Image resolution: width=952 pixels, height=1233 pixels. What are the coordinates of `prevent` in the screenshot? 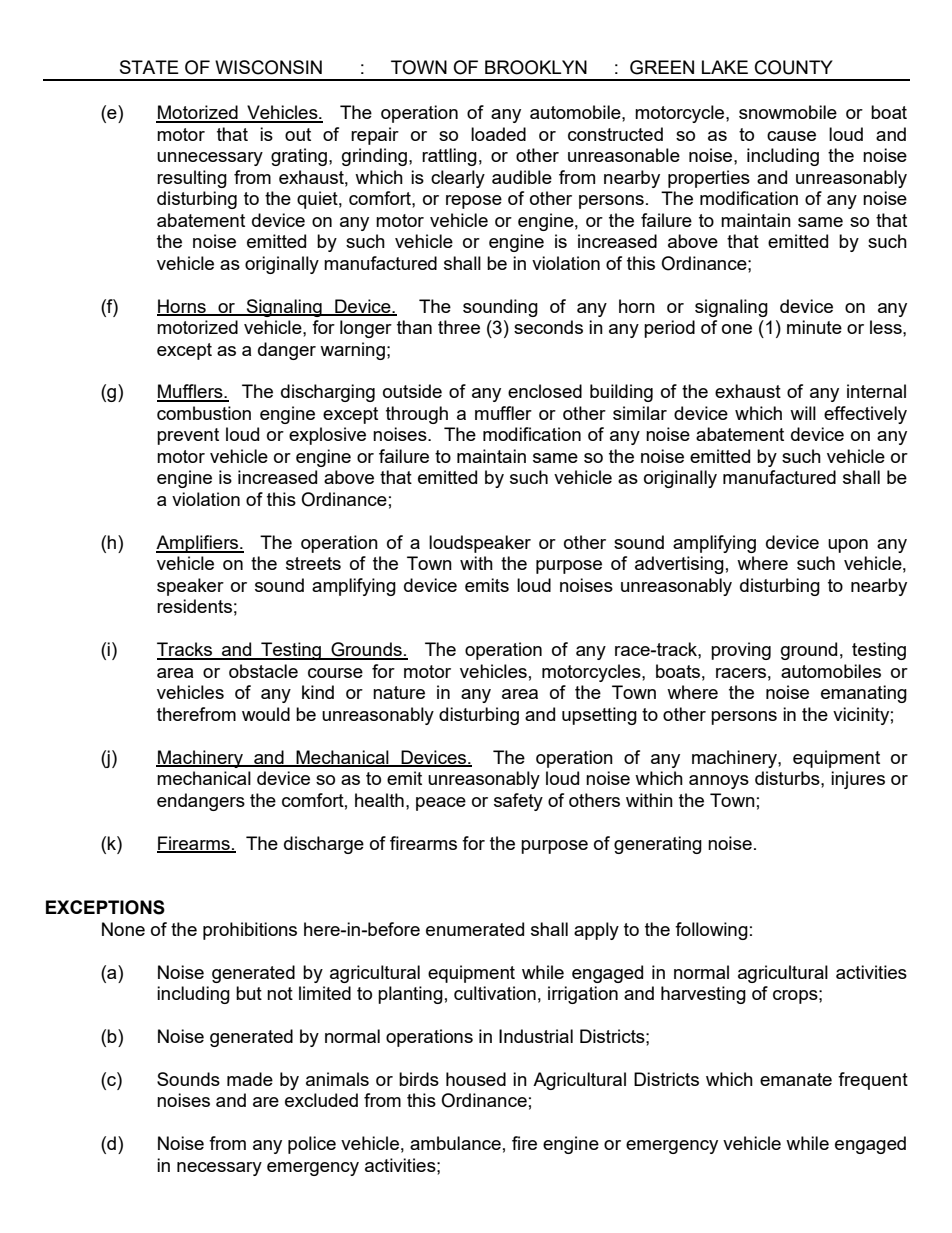 It's located at (188, 436).
